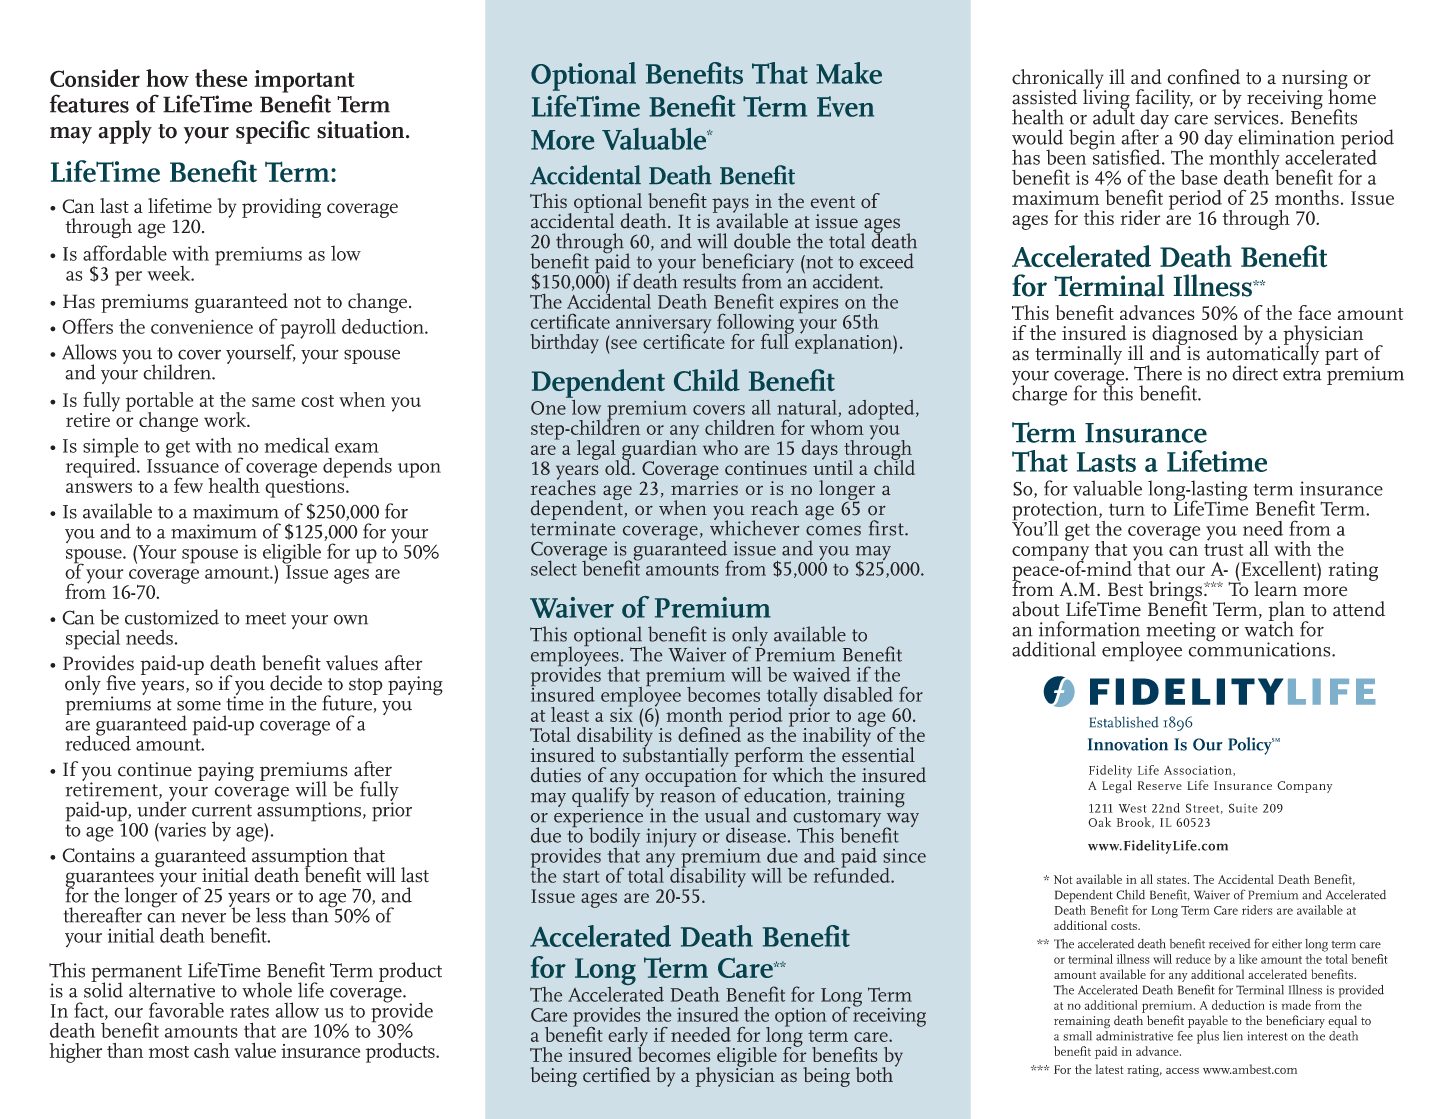 Image resolution: width=1448 pixels, height=1119 pixels. Describe the element at coordinates (212, 1050) in the image. I see `cash` at that location.
